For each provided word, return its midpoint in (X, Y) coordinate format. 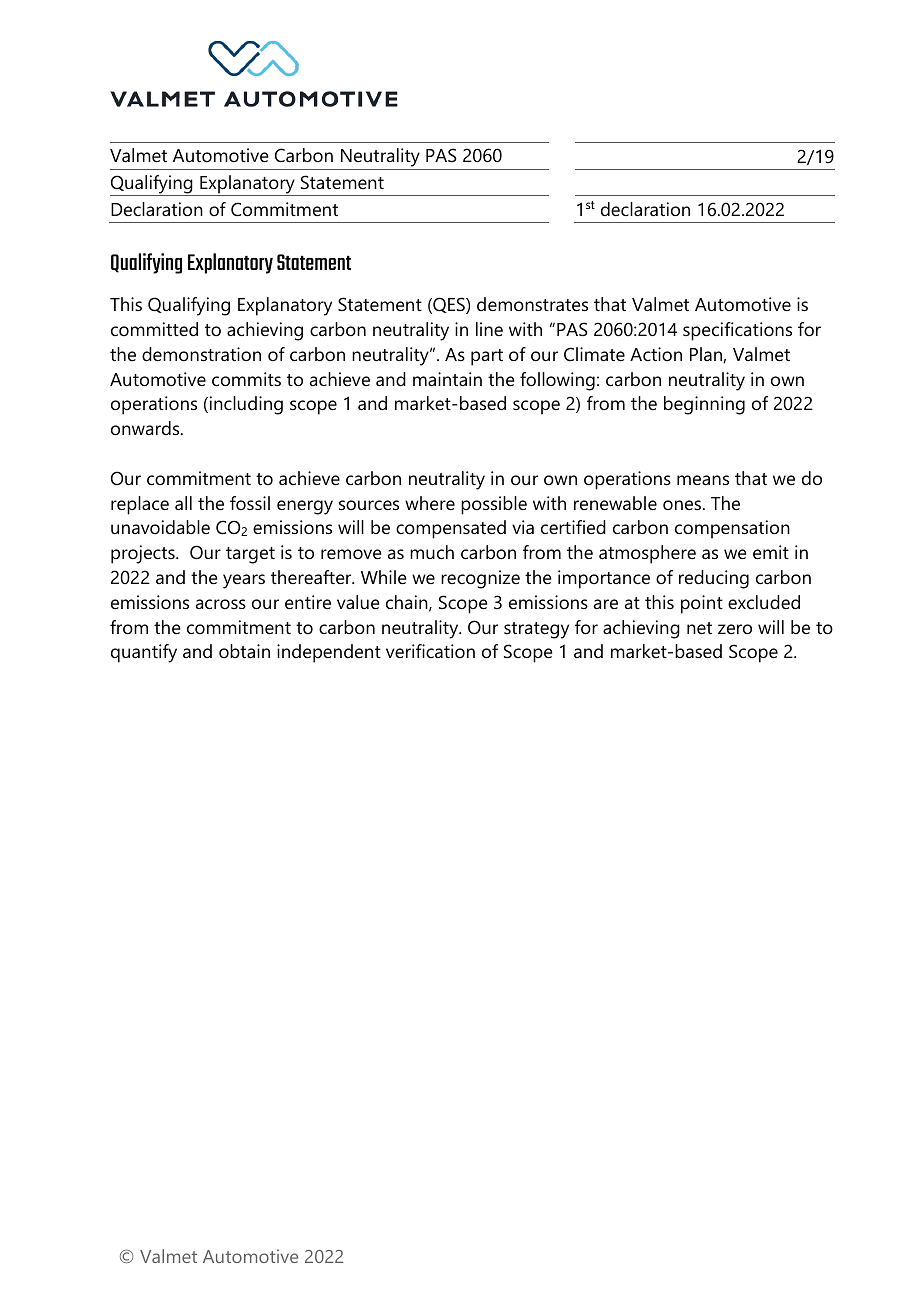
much (432, 552)
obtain (244, 651)
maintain (447, 379)
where (430, 503)
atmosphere (647, 554)
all (183, 503)
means (703, 480)
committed (154, 329)
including (245, 405)
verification (430, 651)
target (250, 555)
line (489, 329)
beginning (704, 405)
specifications (737, 331)
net (699, 628)
